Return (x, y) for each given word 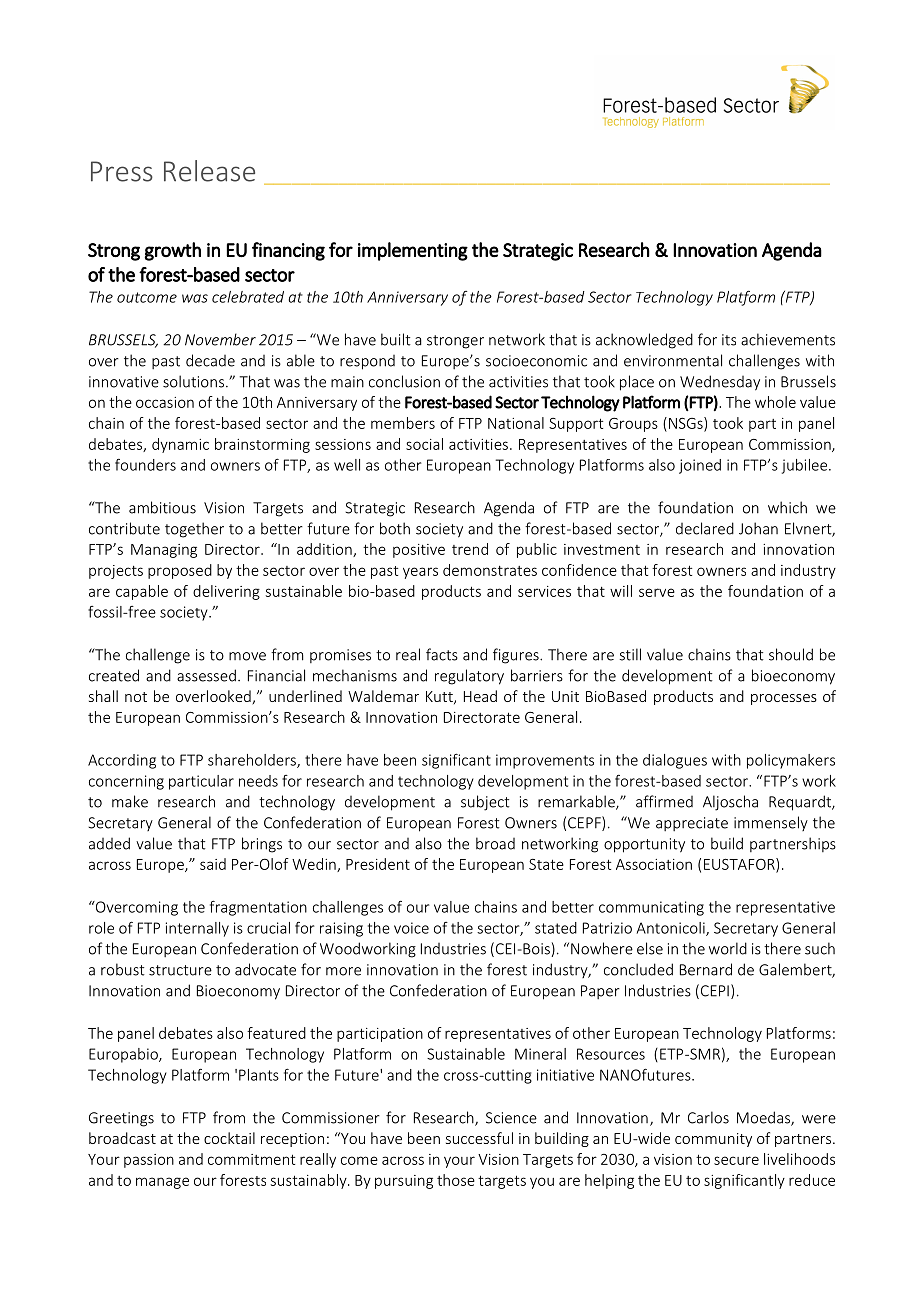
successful (479, 1138)
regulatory (469, 677)
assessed (206, 675)
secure (736, 1160)
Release (209, 171)
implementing (413, 251)
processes (784, 699)
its (729, 340)
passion (149, 1161)
